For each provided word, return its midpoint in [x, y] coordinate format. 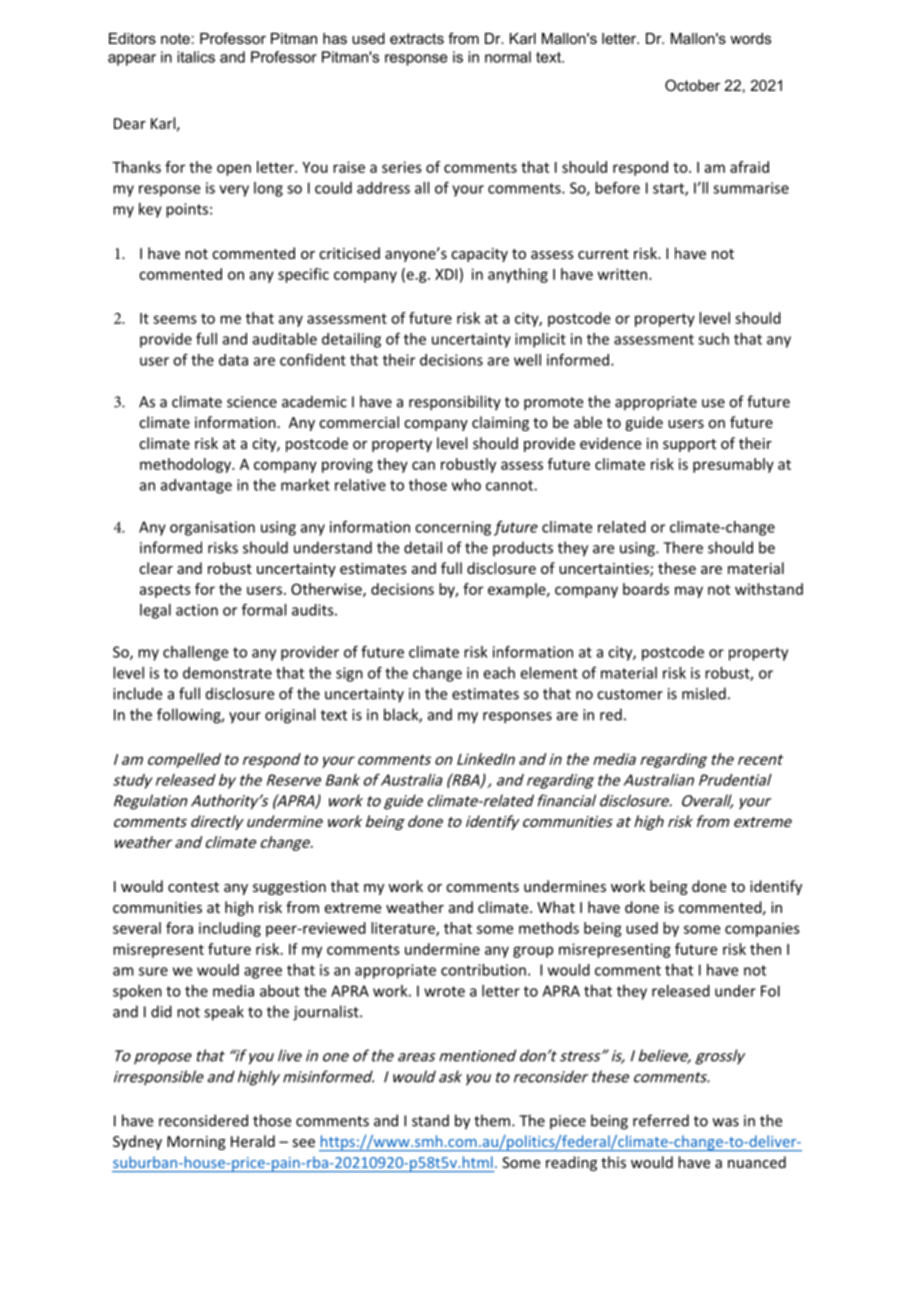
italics [196, 57]
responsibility [455, 403]
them [492, 1120]
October [692, 85]
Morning [196, 1143]
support [689, 445]
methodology [187, 465]
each [499, 673]
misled [704, 693]
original [290, 716]
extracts [417, 38]
